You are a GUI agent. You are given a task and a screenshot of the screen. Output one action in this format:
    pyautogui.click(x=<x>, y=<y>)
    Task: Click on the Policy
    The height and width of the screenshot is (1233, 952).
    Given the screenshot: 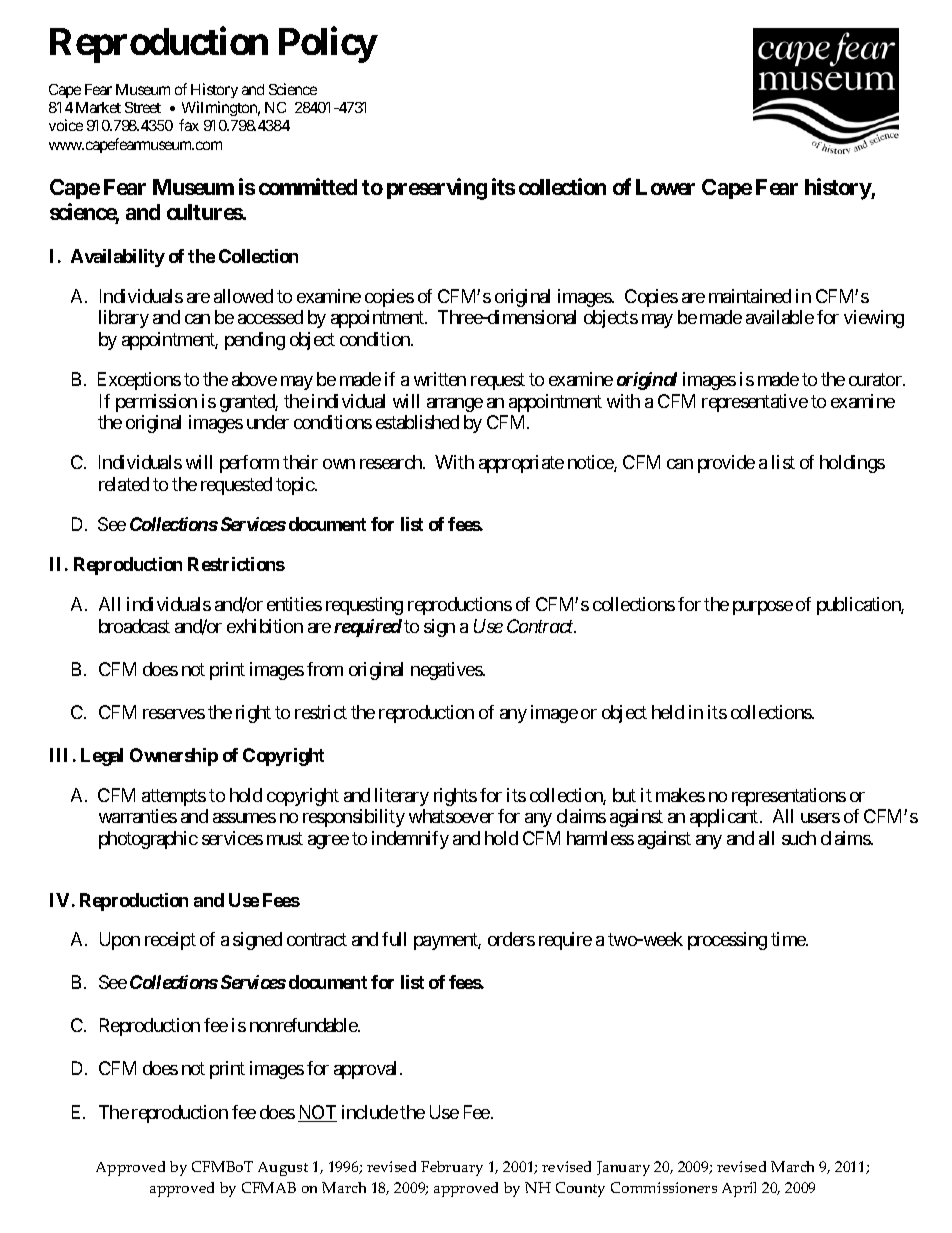 What is the action you would take?
    pyautogui.click(x=328, y=45)
